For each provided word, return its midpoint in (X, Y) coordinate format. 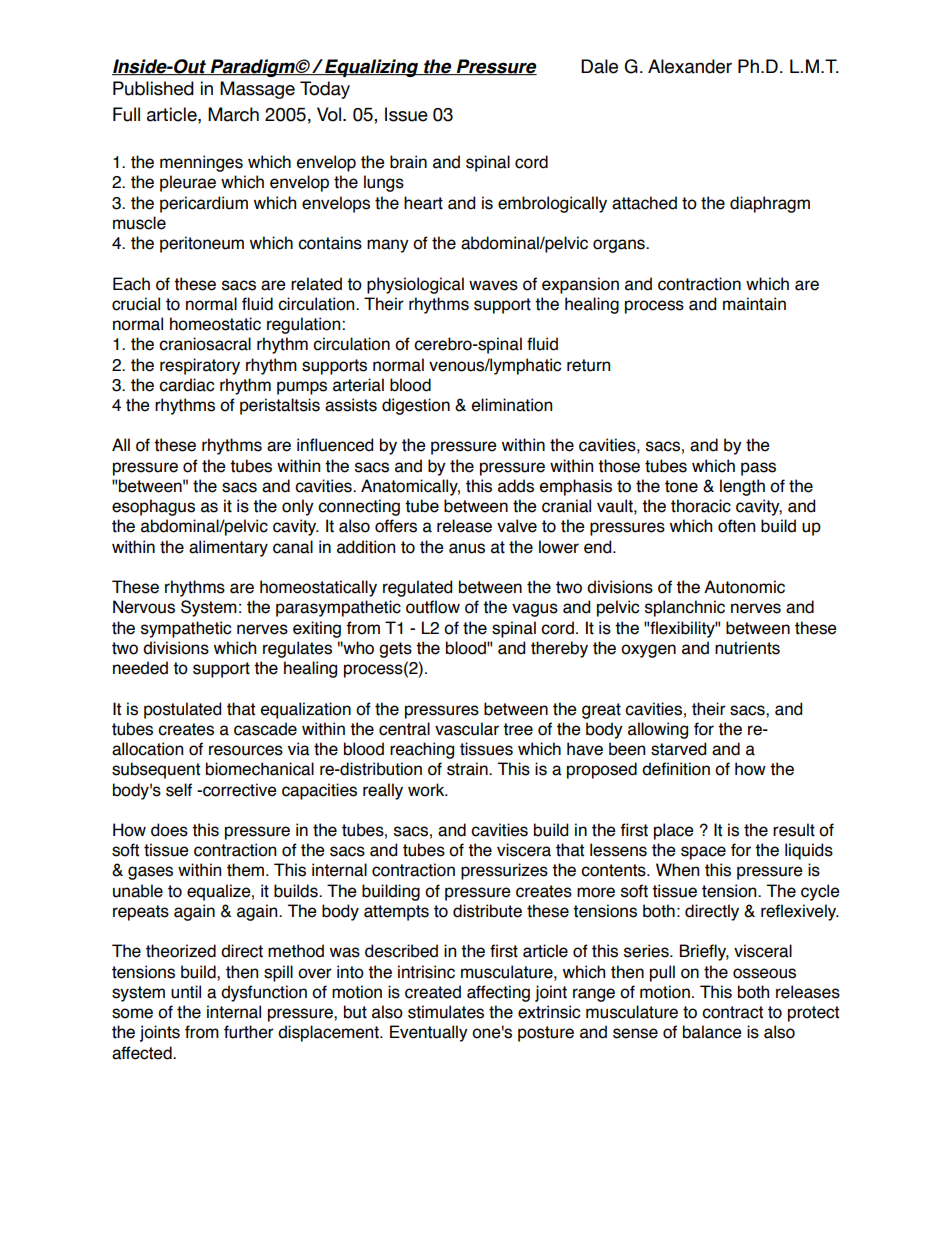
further (249, 1032)
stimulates (446, 1012)
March (233, 114)
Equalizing (372, 68)
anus (467, 548)
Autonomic (744, 587)
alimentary (228, 548)
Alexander (690, 66)
